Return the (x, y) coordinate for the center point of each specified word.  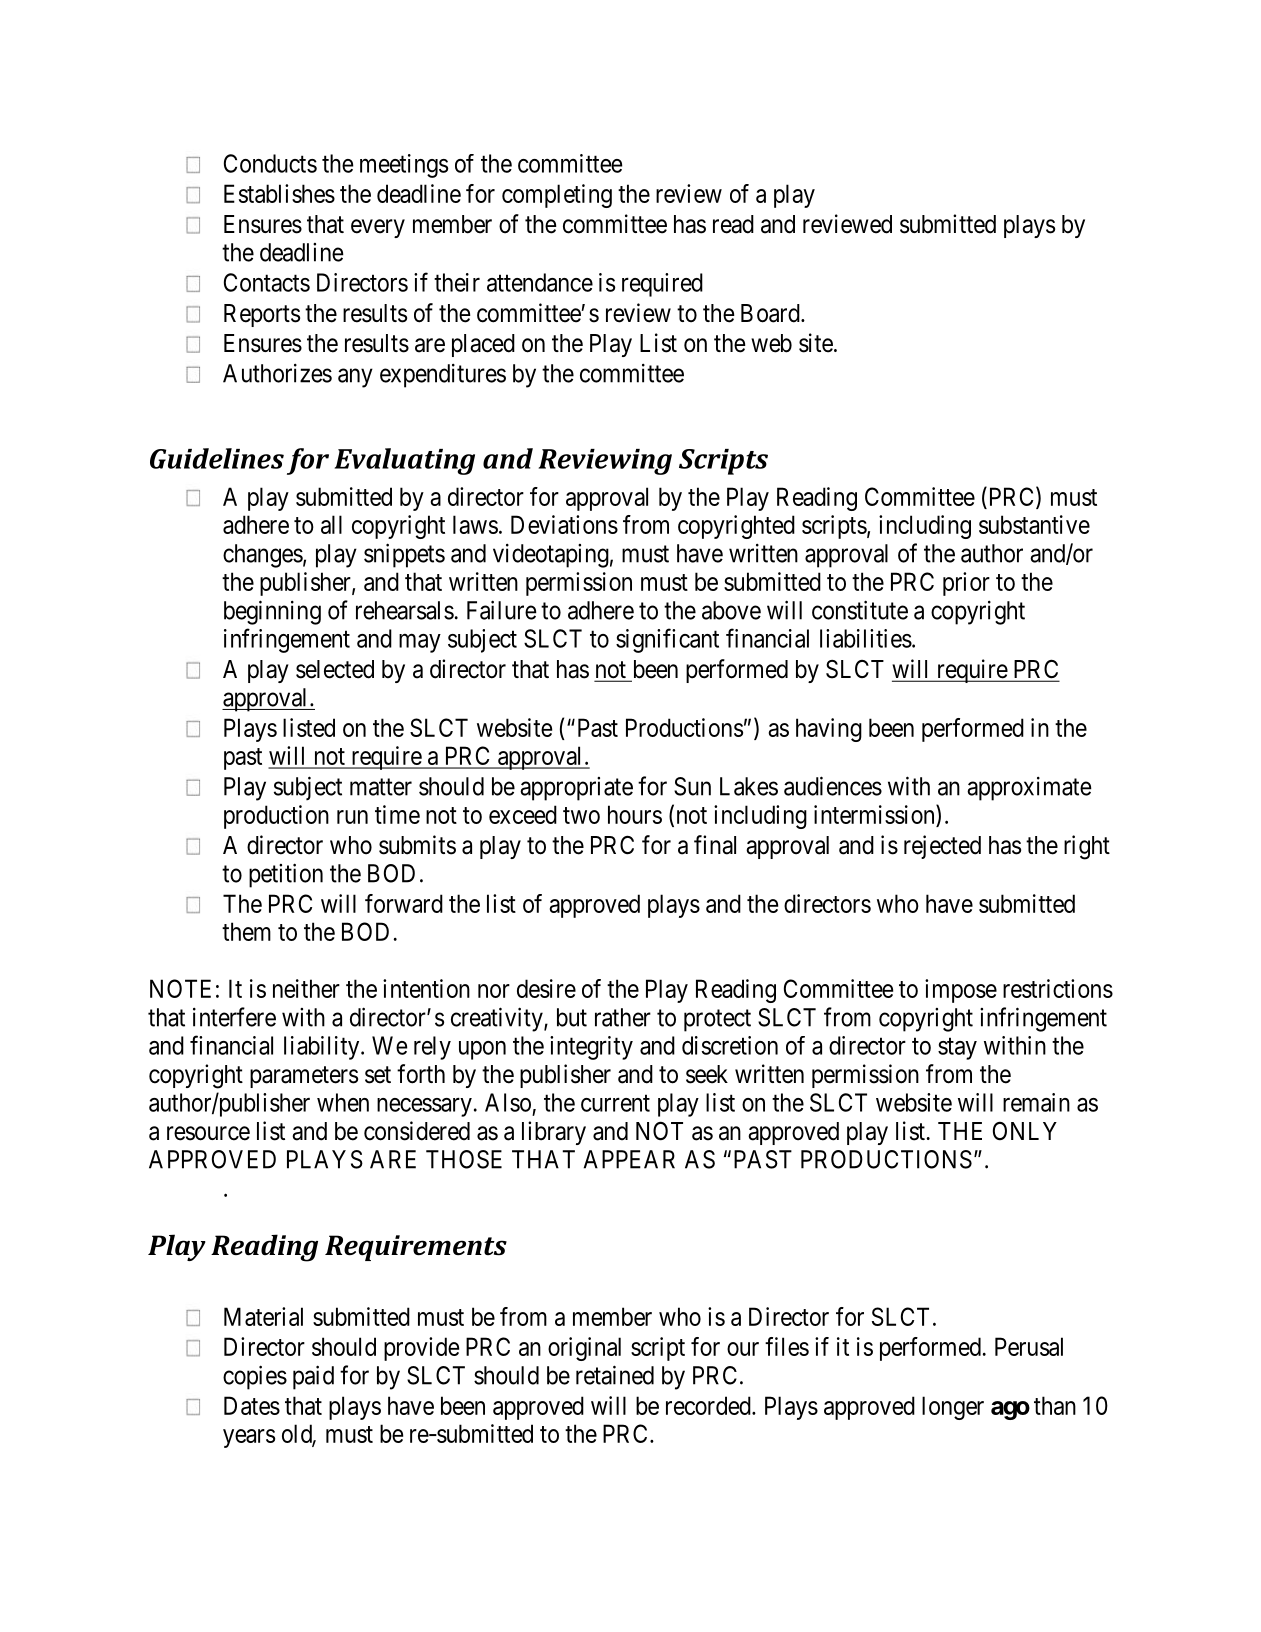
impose (961, 991)
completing (557, 196)
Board (771, 313)
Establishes (279, 193)
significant (667, 640)
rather (623, 1017)
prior (966, 584)
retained (615, 1375)
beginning (272, 612)
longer (953, 1408)
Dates (252, 1405)
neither (306, 988)
